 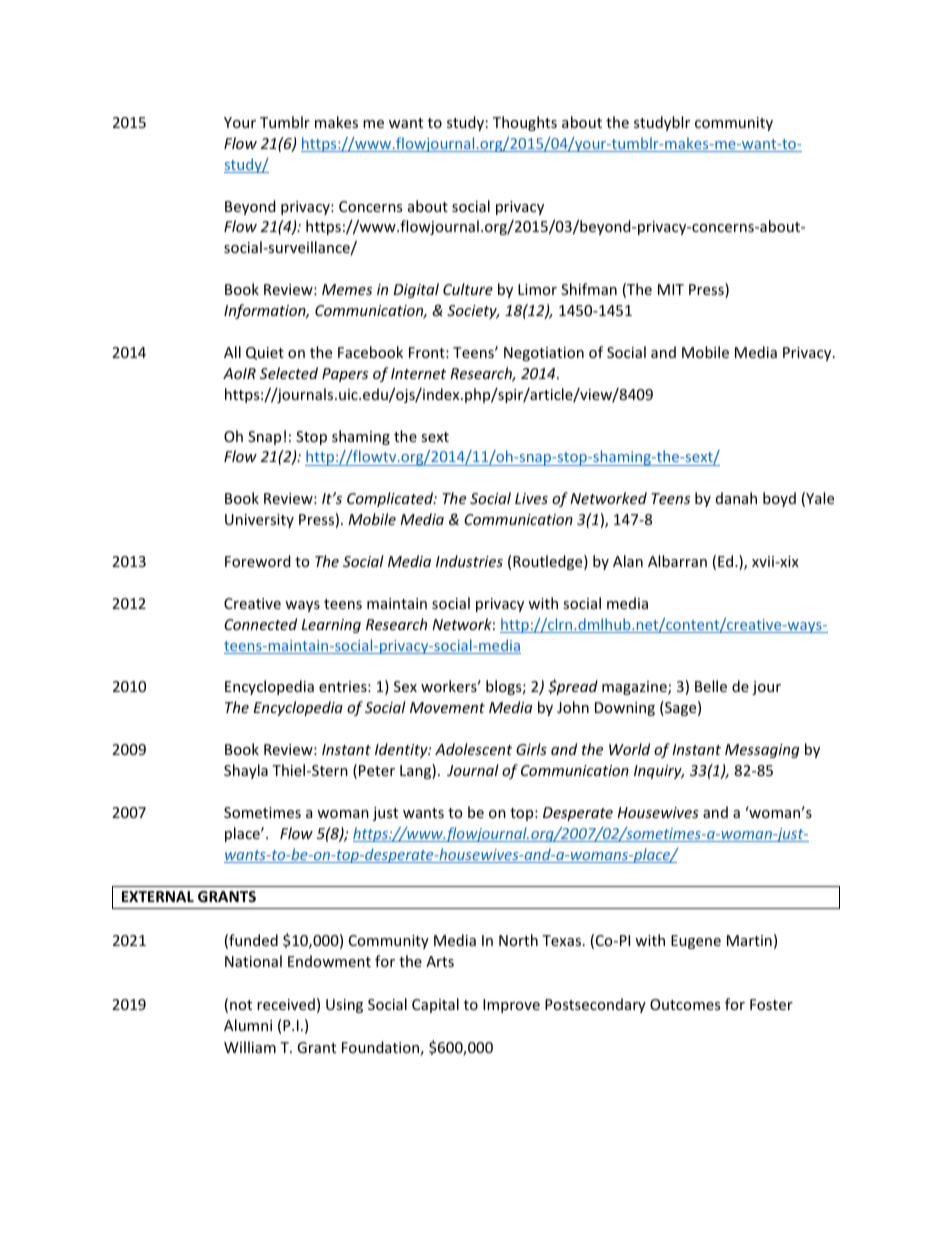 I want to click on Negotiation, so click(x=544, y=354).
